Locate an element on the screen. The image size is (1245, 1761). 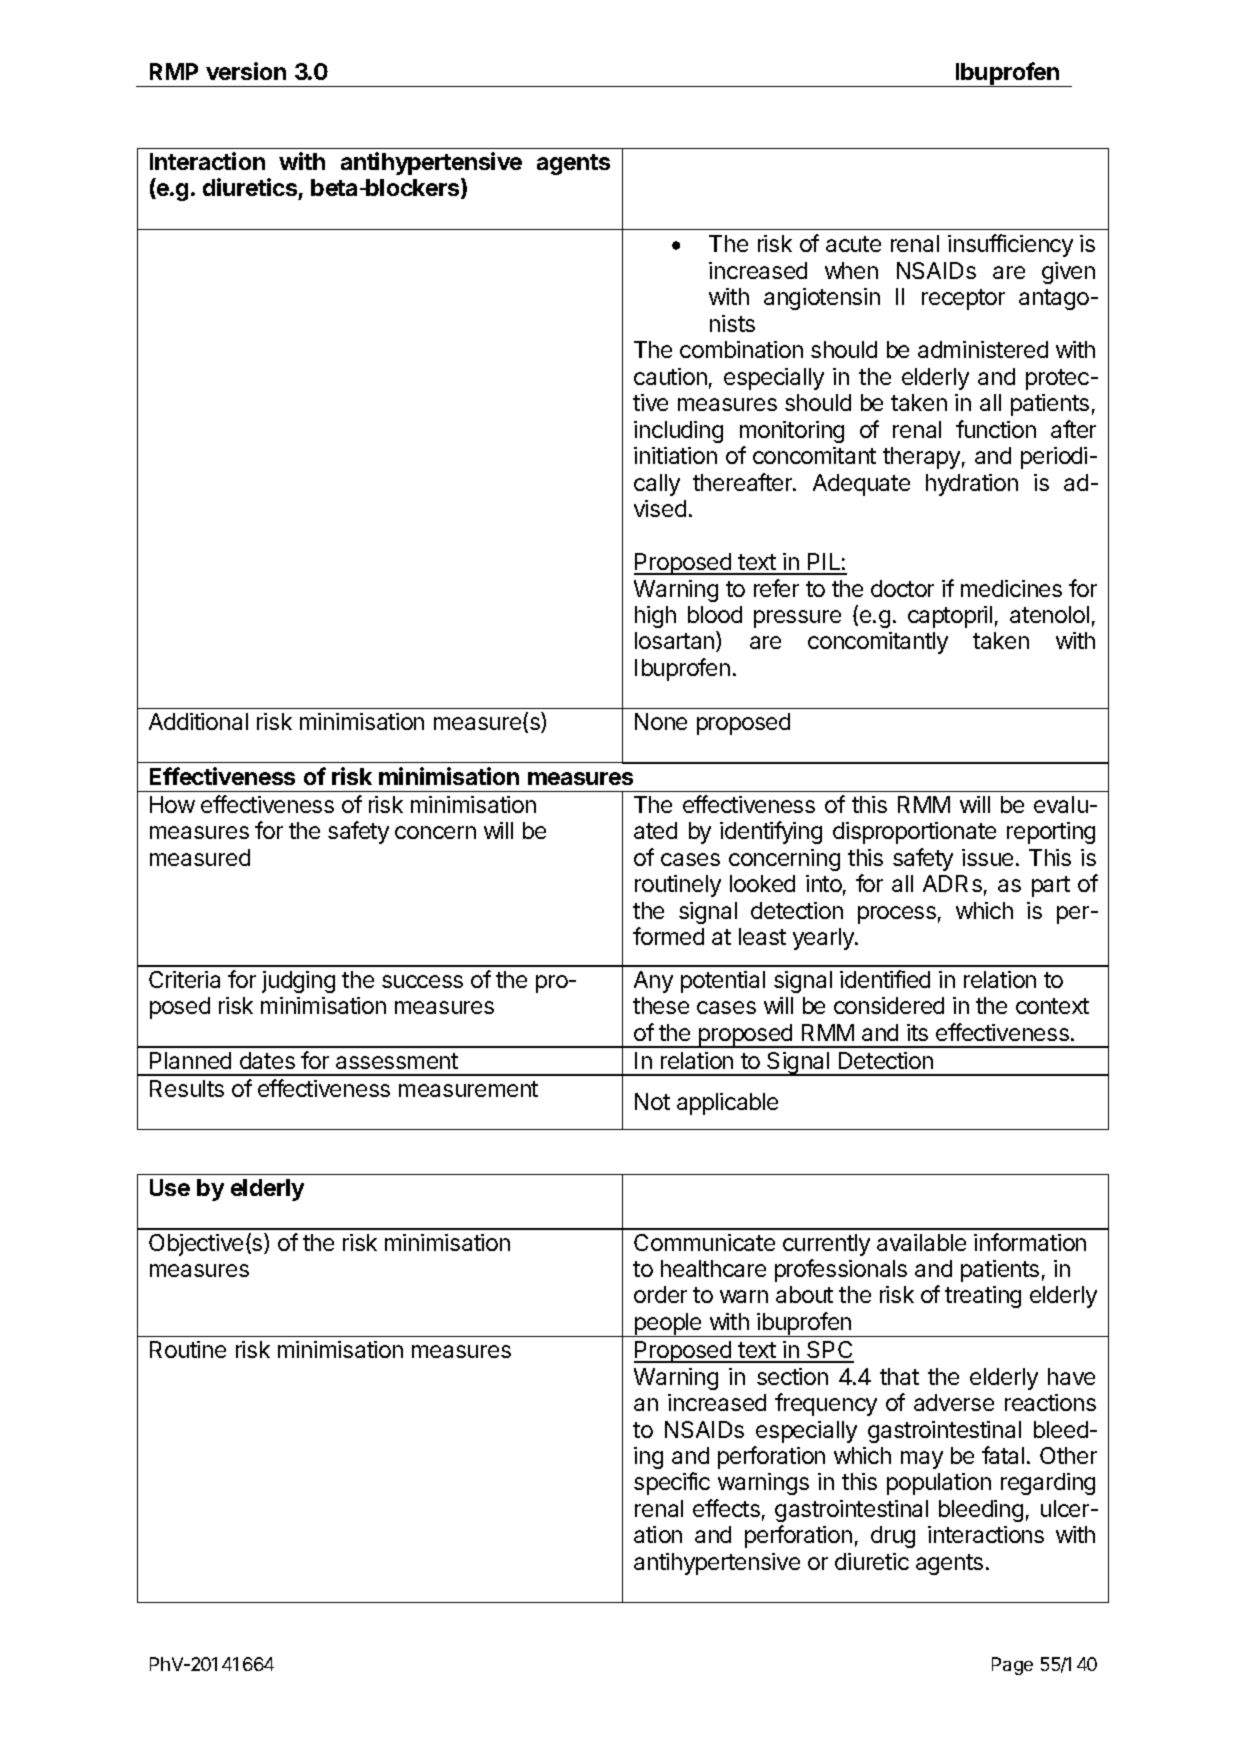
specific is located at coordinates (672, 1483).
